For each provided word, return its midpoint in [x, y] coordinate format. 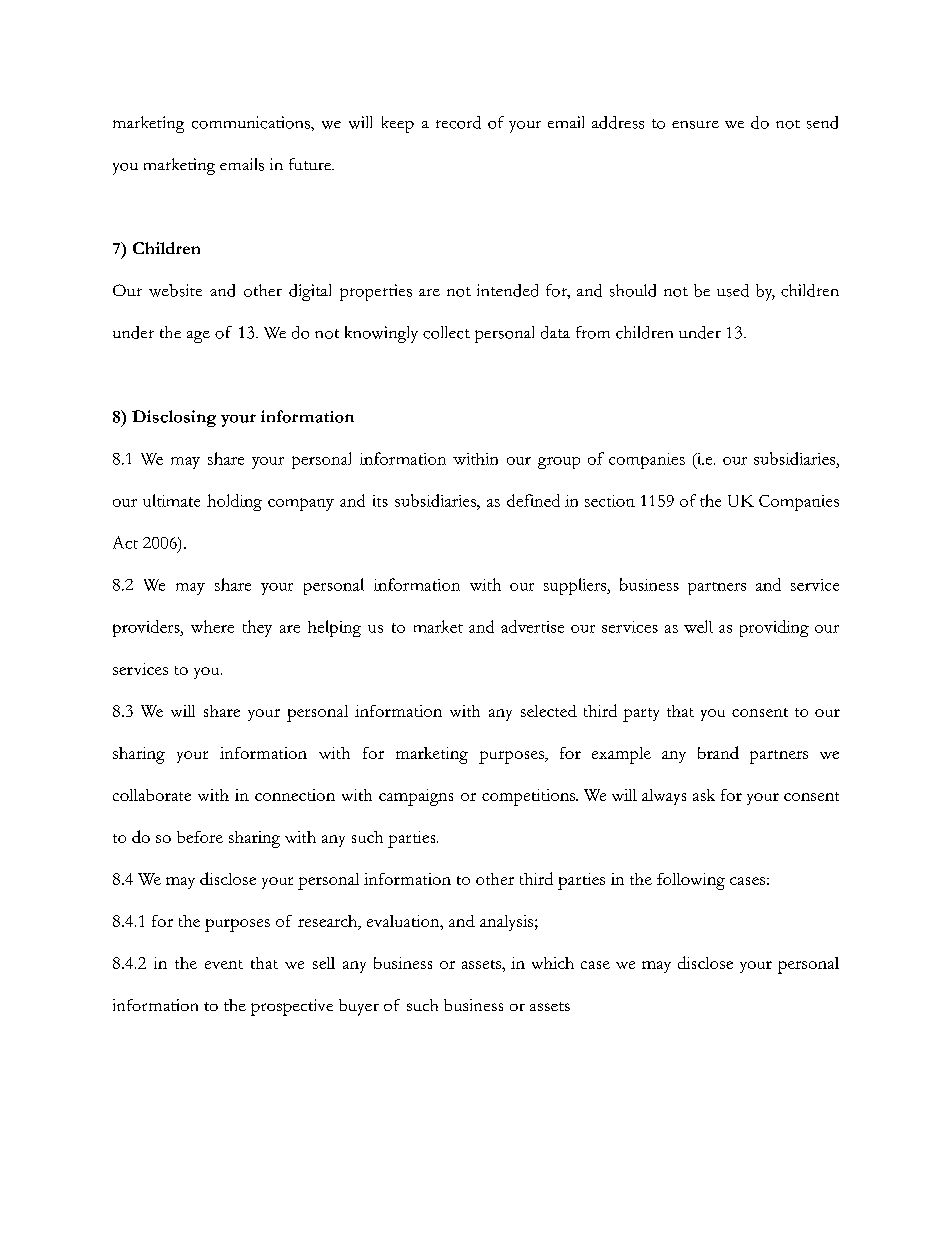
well [698, 626]
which [553, 963]
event [224, 964]
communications [252, 122]
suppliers [576, 586]
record [458, 122]
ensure [695, 125]
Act [125, 542]
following [691, 881]
